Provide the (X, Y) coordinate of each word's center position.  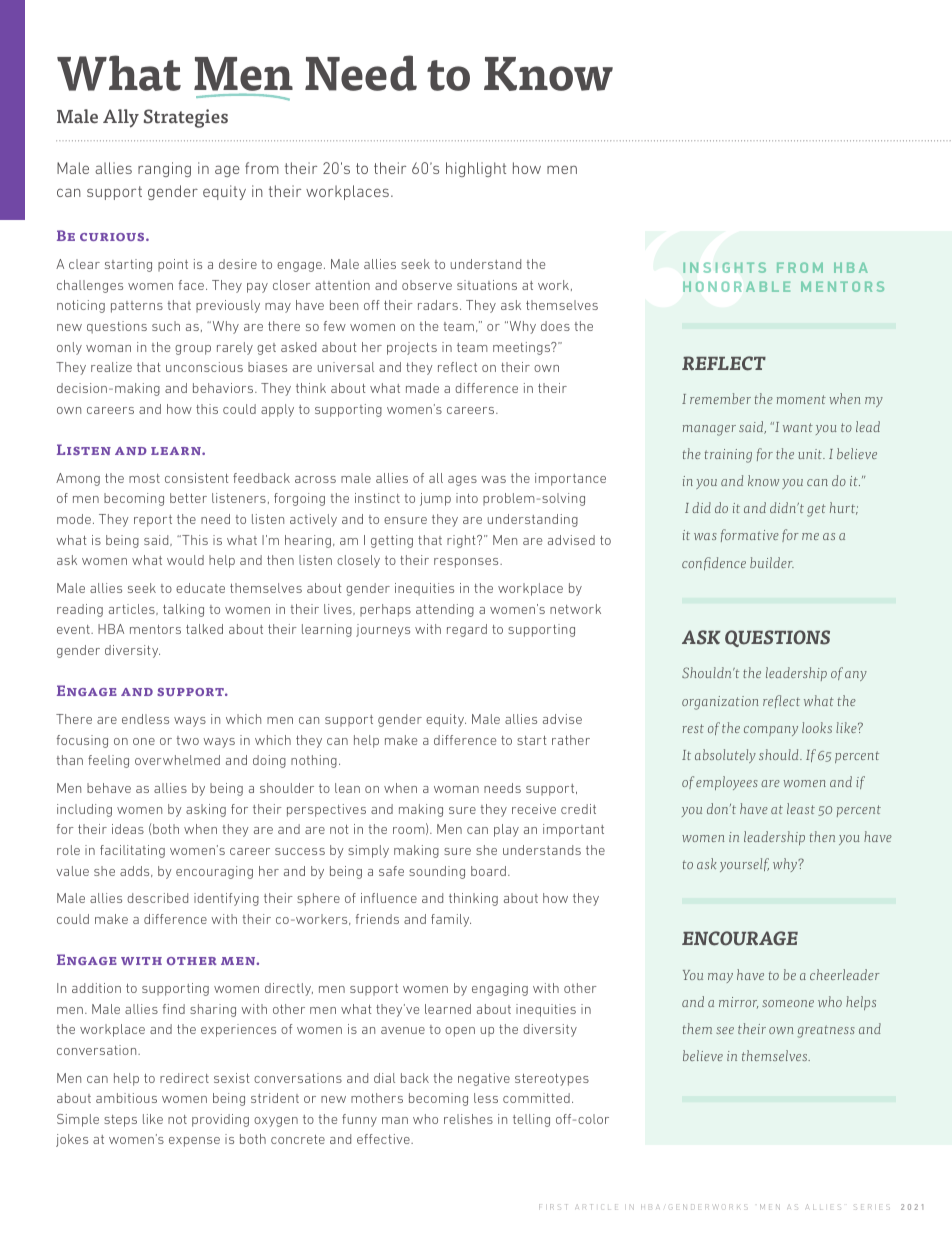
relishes (468, 1119)
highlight (476, 169)
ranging (164, 169)
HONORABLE (736, 286)
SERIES (872, 1207)
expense (194, 1142)
